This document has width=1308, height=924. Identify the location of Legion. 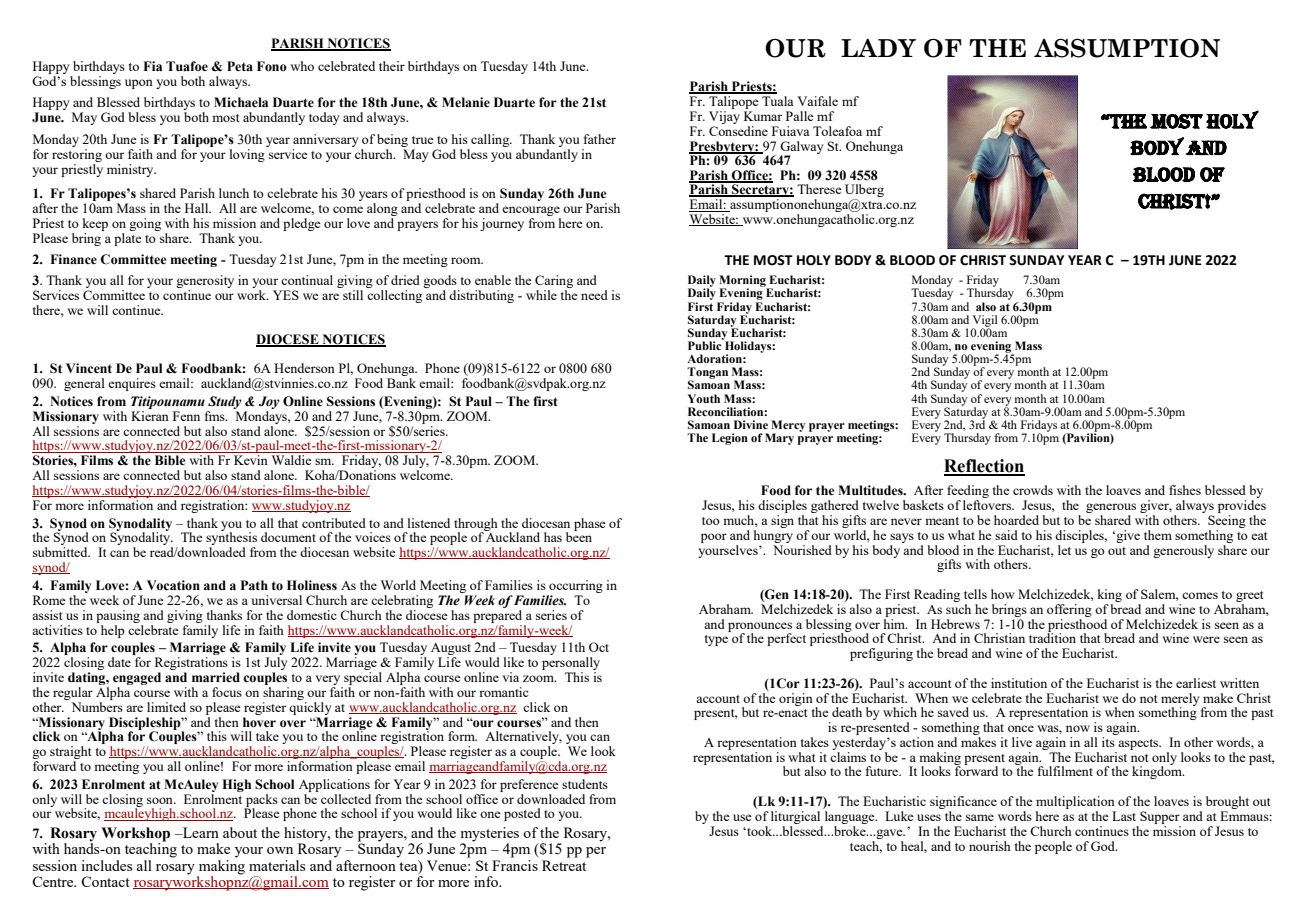
(730, 439).
